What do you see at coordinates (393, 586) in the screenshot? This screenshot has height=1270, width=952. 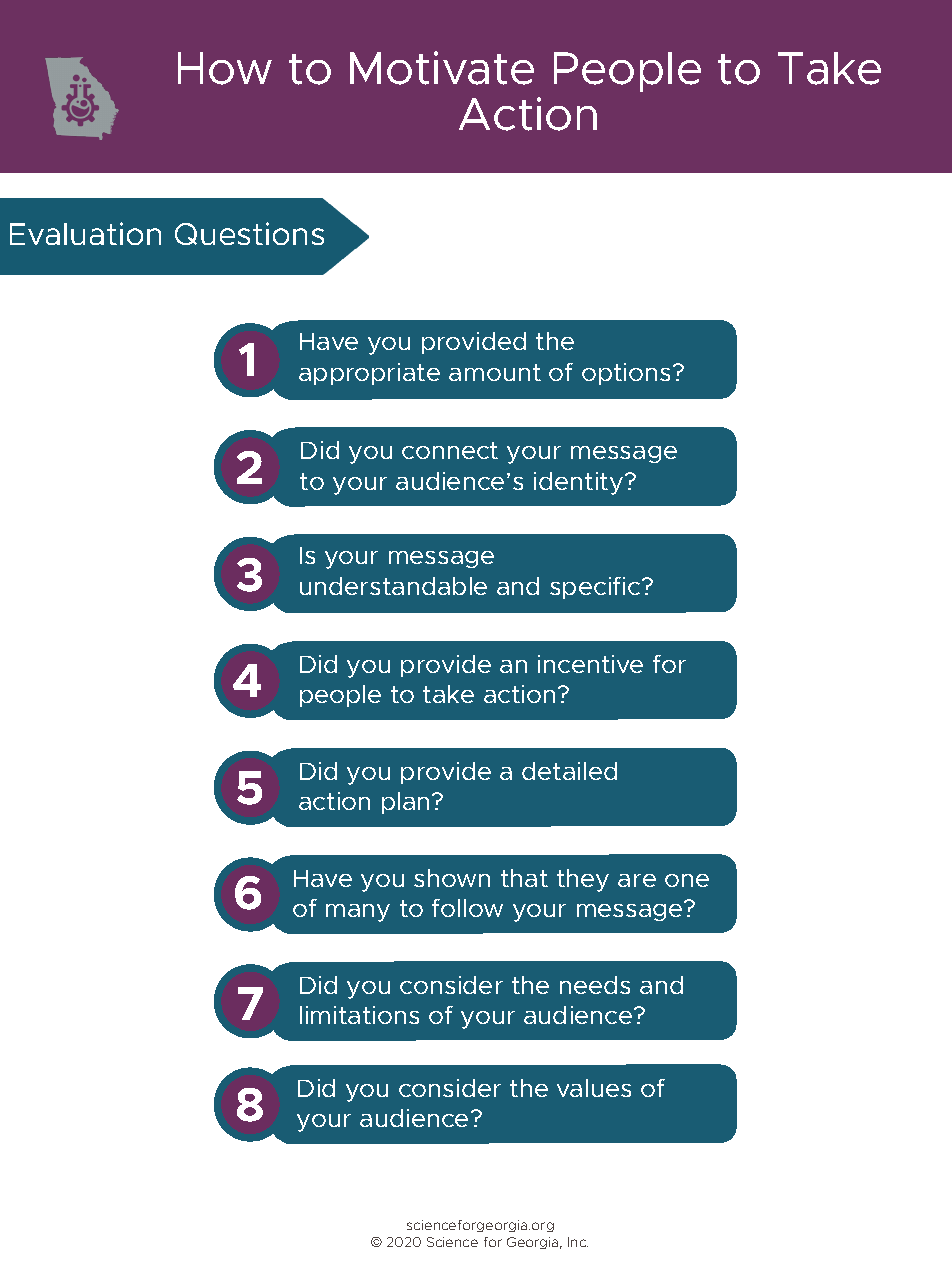 I see `understandable` at bounding box center [393, 586].
